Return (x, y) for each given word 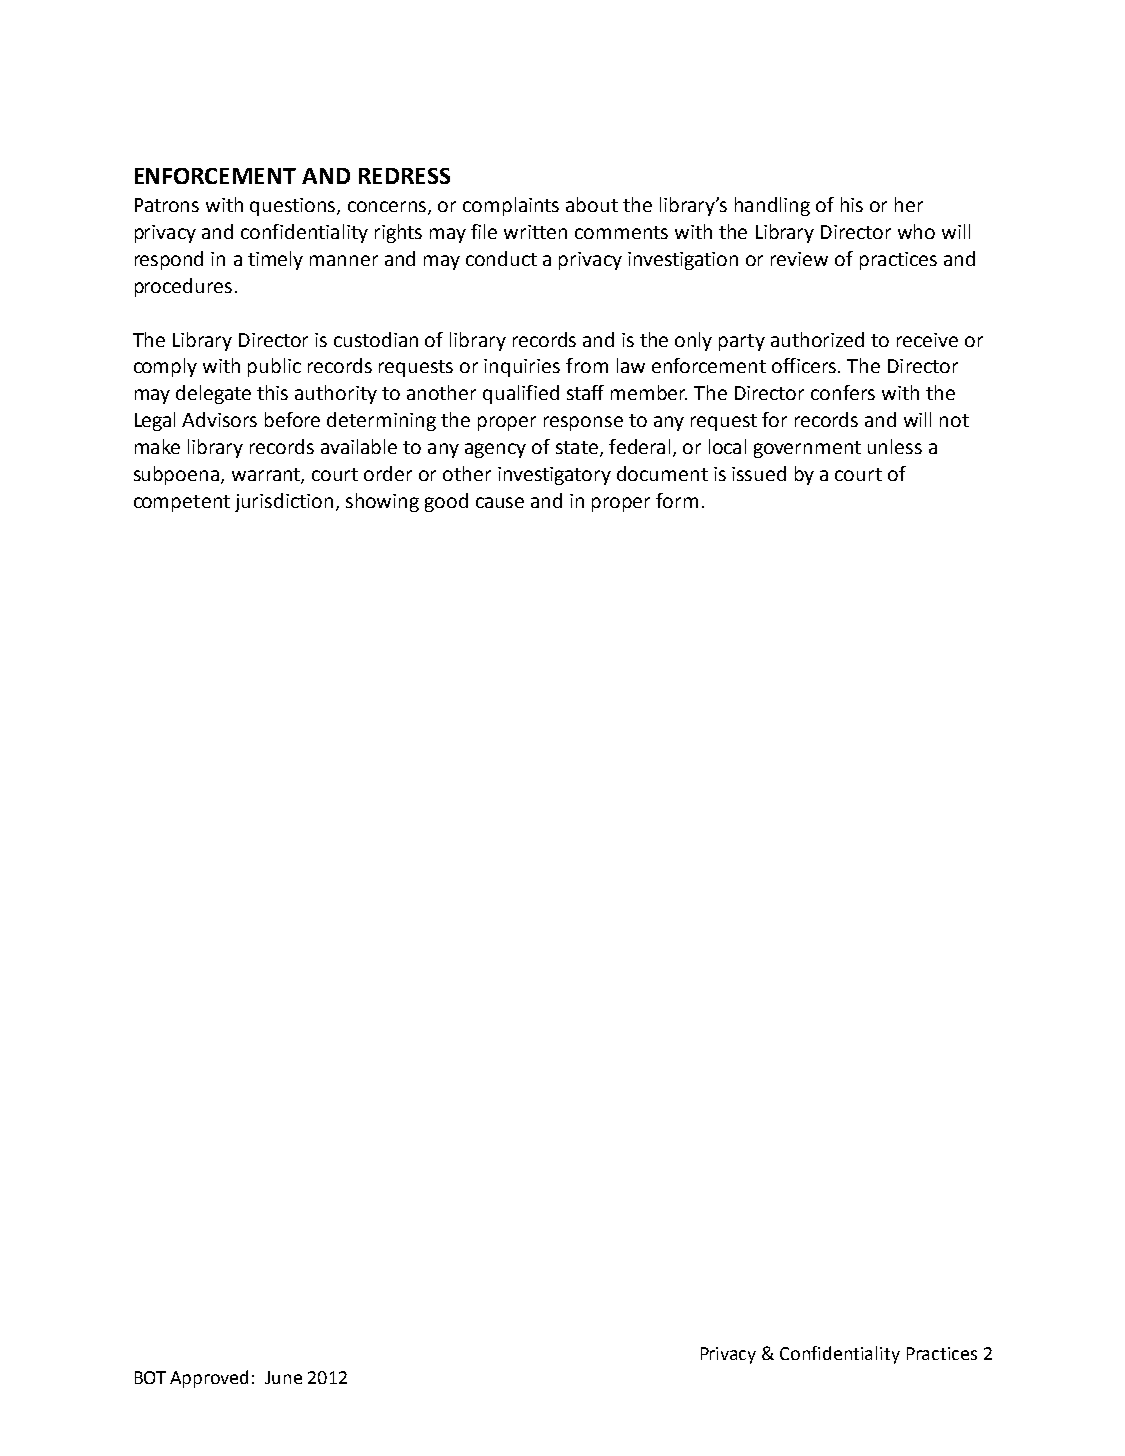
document (662, 473)
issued (759, 473)
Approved (209, 1379)
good (446, 502)
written (535, 232)
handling (772, 206)
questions (294, 207)
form (677, 500)
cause (500, 502)
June (283, 1377)
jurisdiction (284, 502)
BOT (150, 1377)
